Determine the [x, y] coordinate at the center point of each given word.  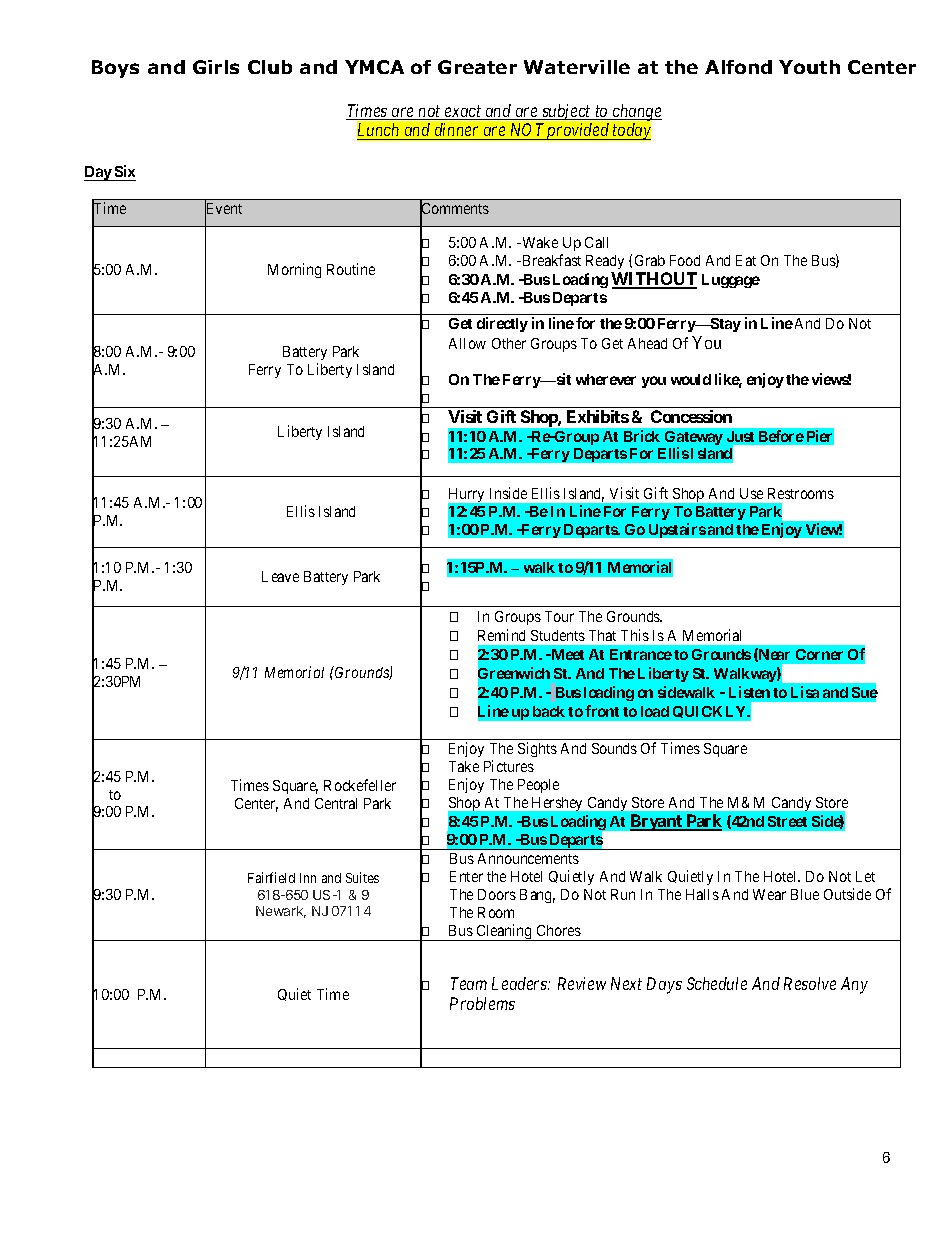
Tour [559, 616]
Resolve [810, 983]
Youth [809, 67]
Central [336, 803]
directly [502, 324]
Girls [216, 67]
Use [751, 493]
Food [685, 260]
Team [469, 983]
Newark [281, 912]
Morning [294, 270]
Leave [280, 576]
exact [463, 112]
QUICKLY [711, 712]
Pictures [509, 766]
